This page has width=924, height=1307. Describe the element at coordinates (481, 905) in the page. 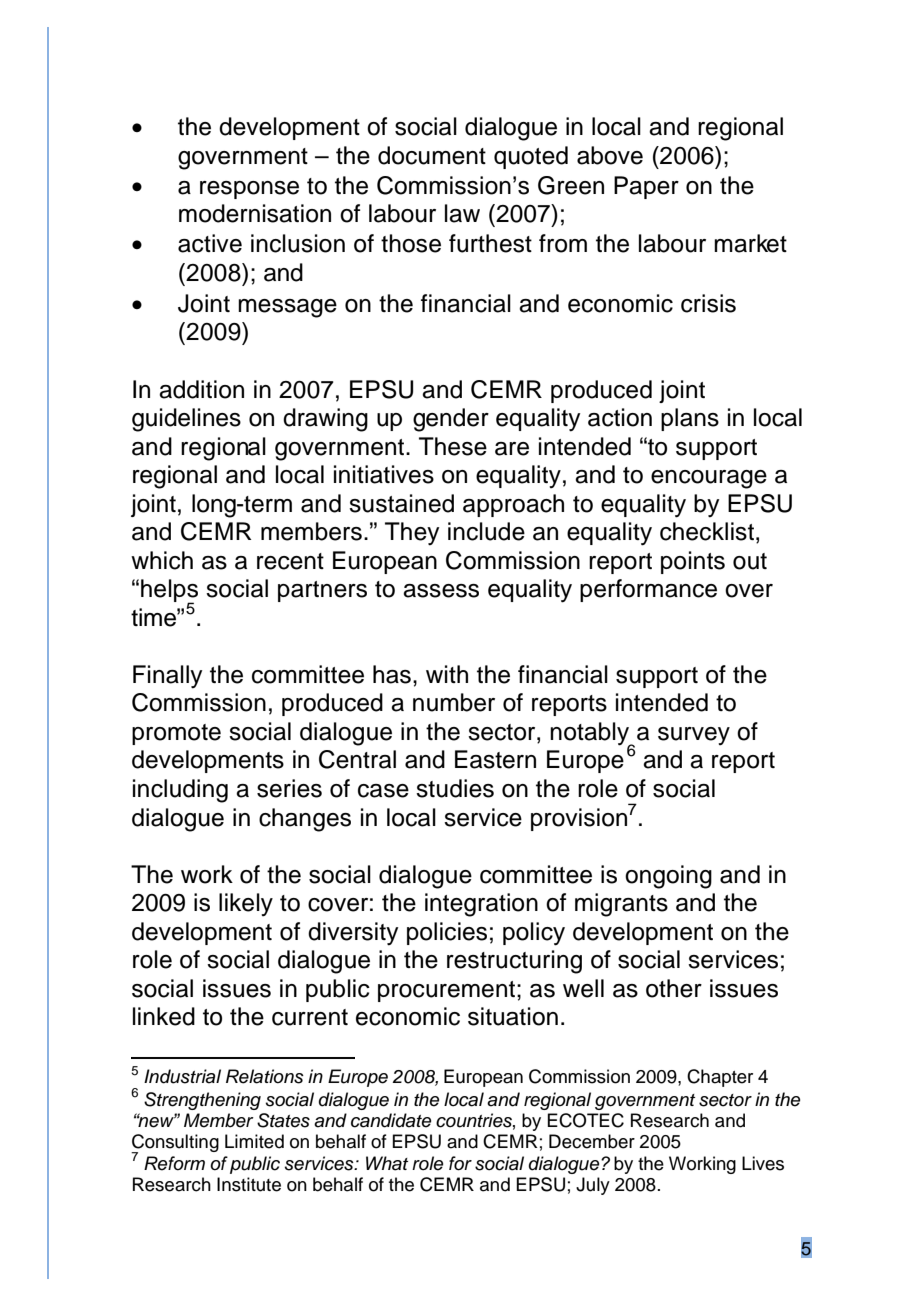

I see `integration` at that location.
